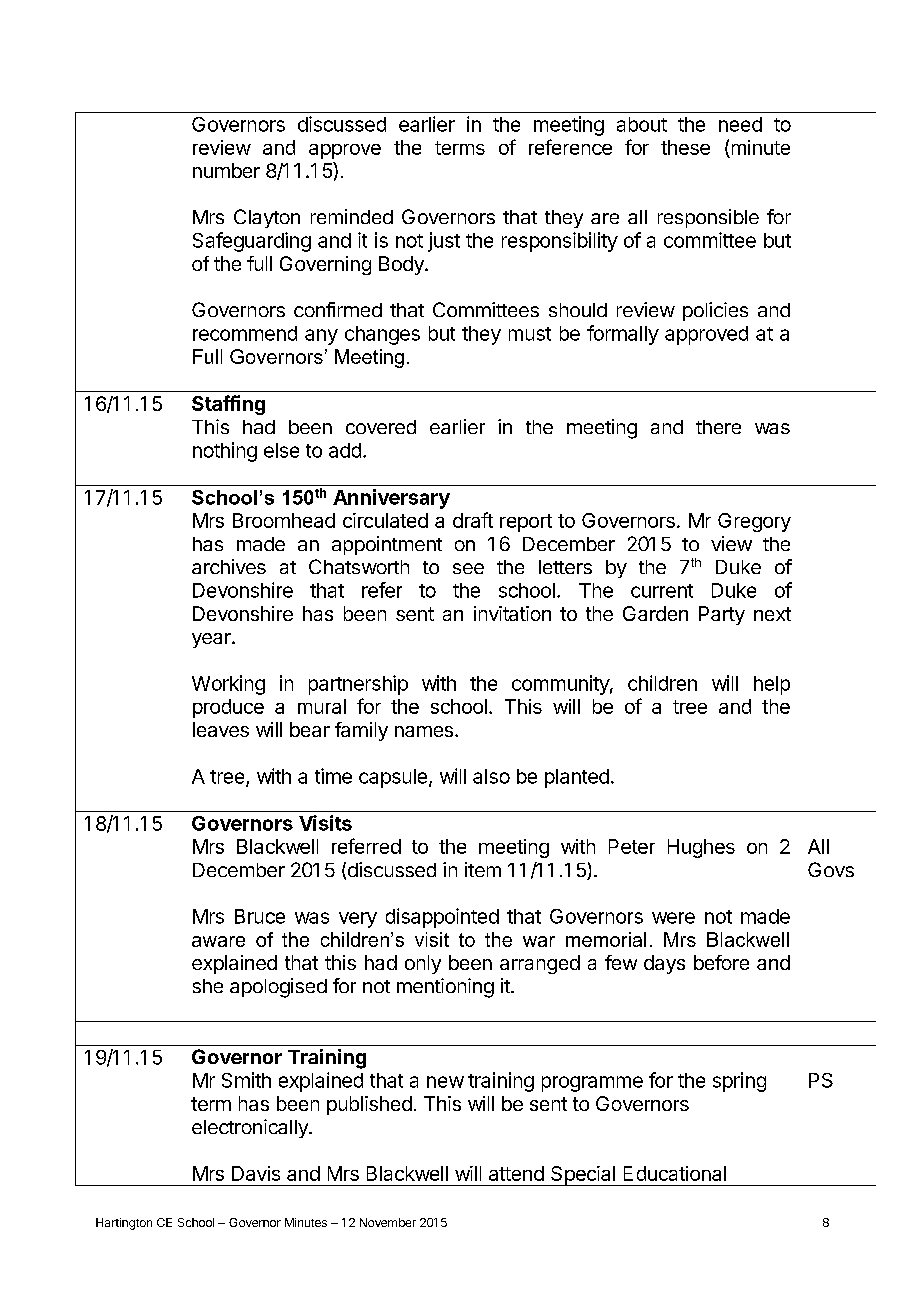 The width and height of the screenshot is (924, 1308). I want to click on just, so click(444, 242).
